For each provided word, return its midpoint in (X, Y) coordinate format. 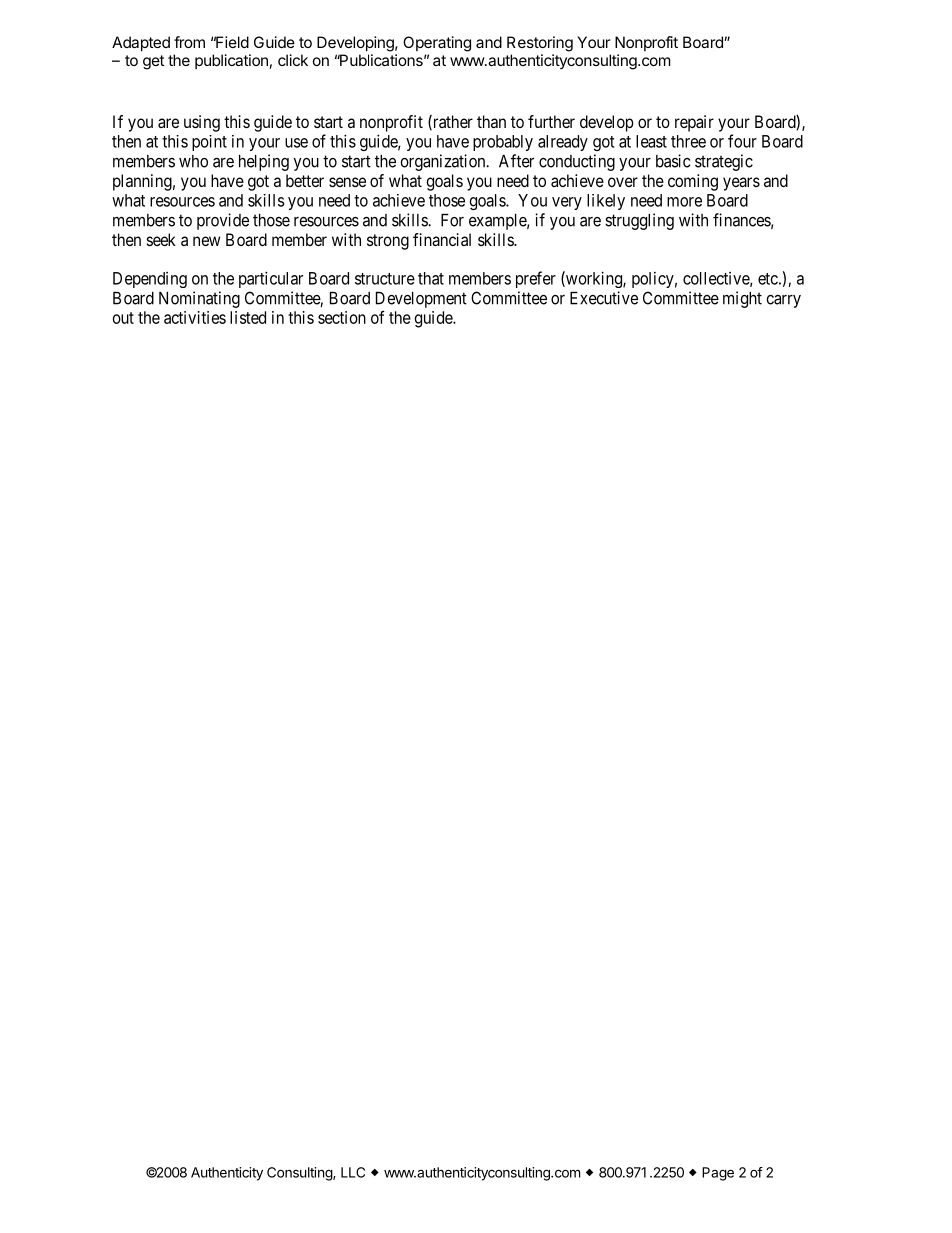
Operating (437, 44)
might (742, 299)
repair (694, 123)
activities (195, 317)
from (189, 42)
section (342, 317)
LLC (353, 1172)
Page (718, 1174)
